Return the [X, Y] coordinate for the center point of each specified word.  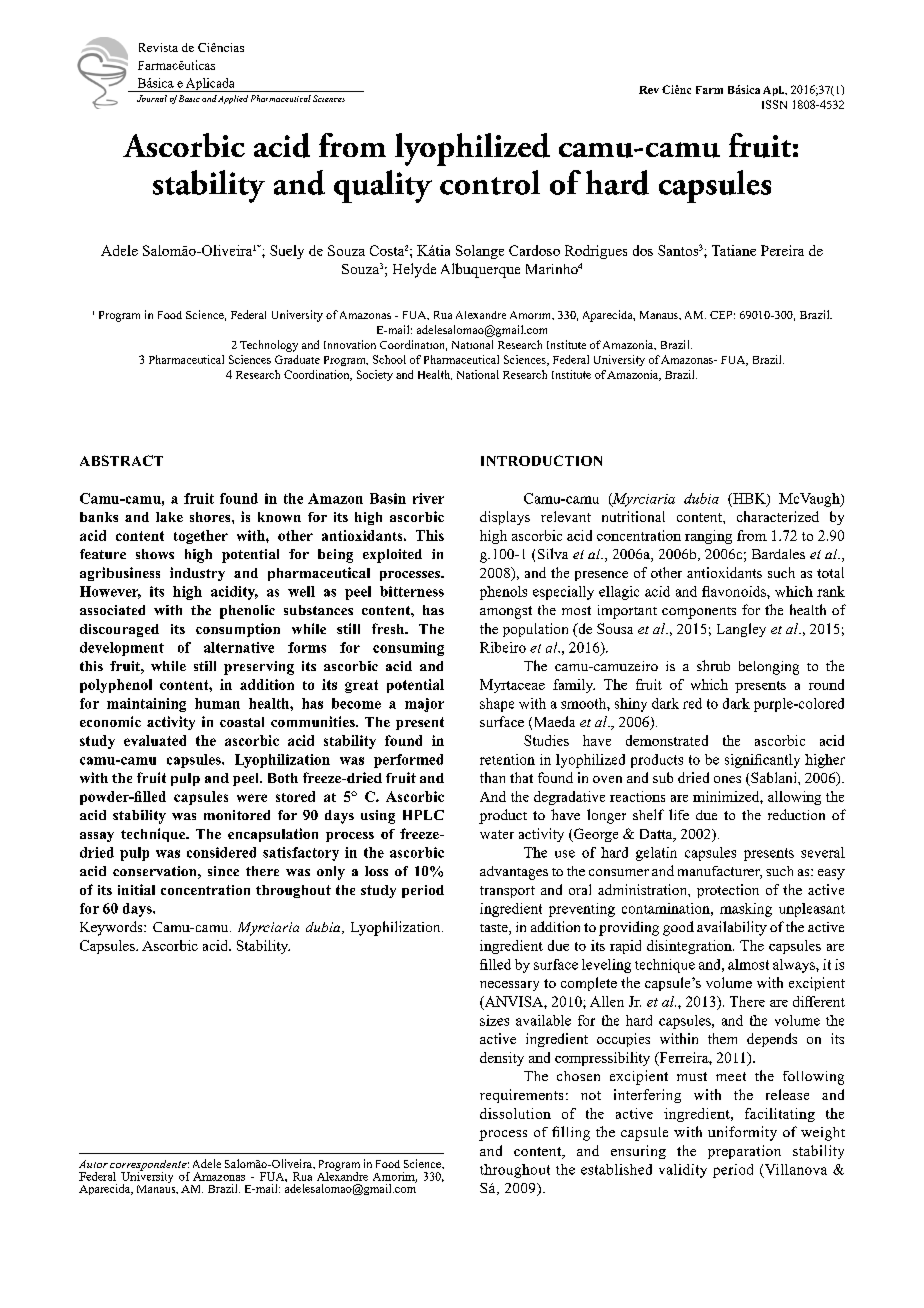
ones [727, 779]
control [490, 182]
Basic [189, 98]
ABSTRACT [121, 460]
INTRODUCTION [541, 460]
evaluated [155, 740]
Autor [93, 1164]
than [492, 777]
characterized [778, 516]
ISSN [774, 104]
